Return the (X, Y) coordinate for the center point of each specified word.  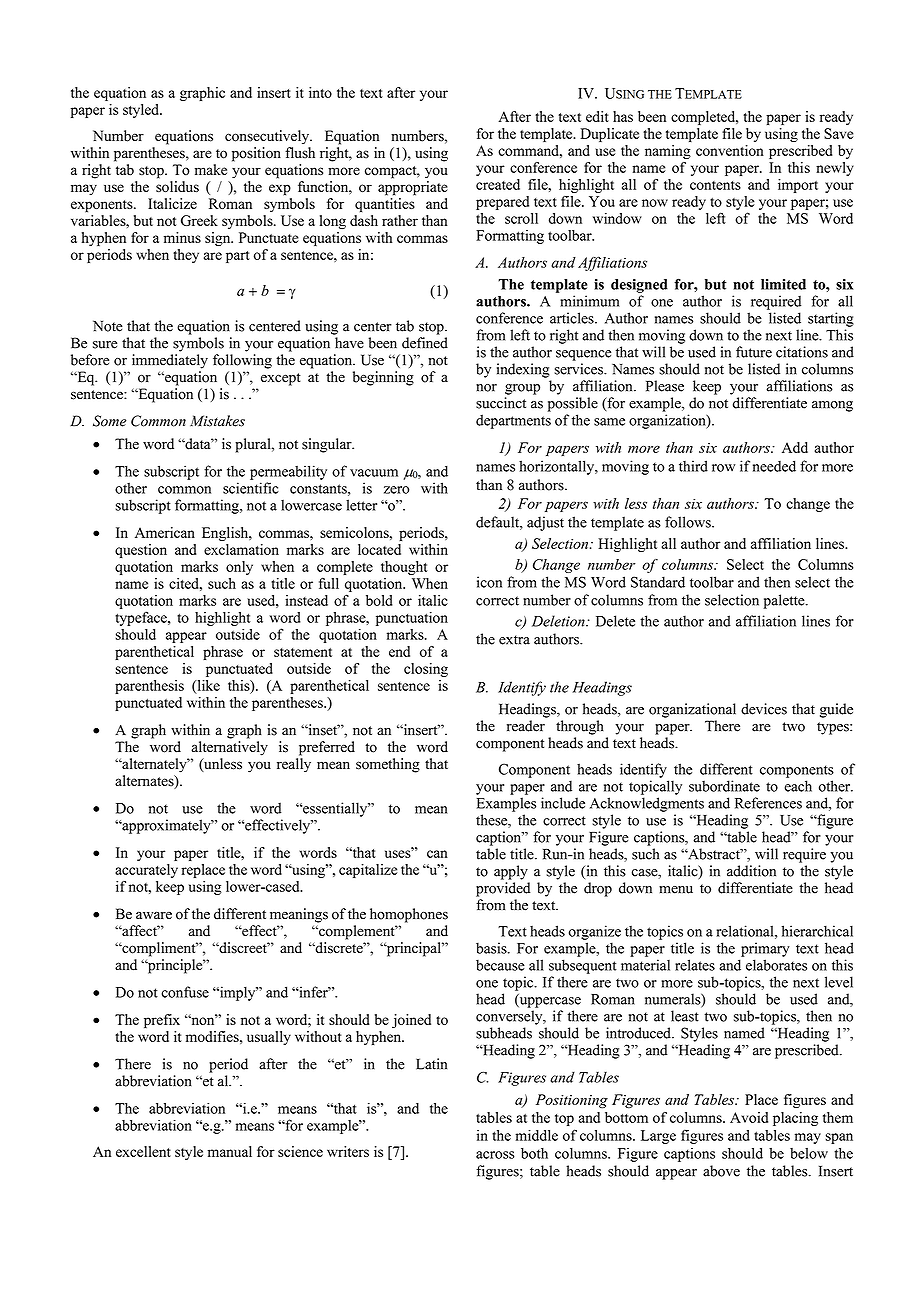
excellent (143, 1151)
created (498, 184)
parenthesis (149, 687)
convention (730, 150)
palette (785, 601)
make (211, 169)
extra (514, 640)
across (495, 1155)
